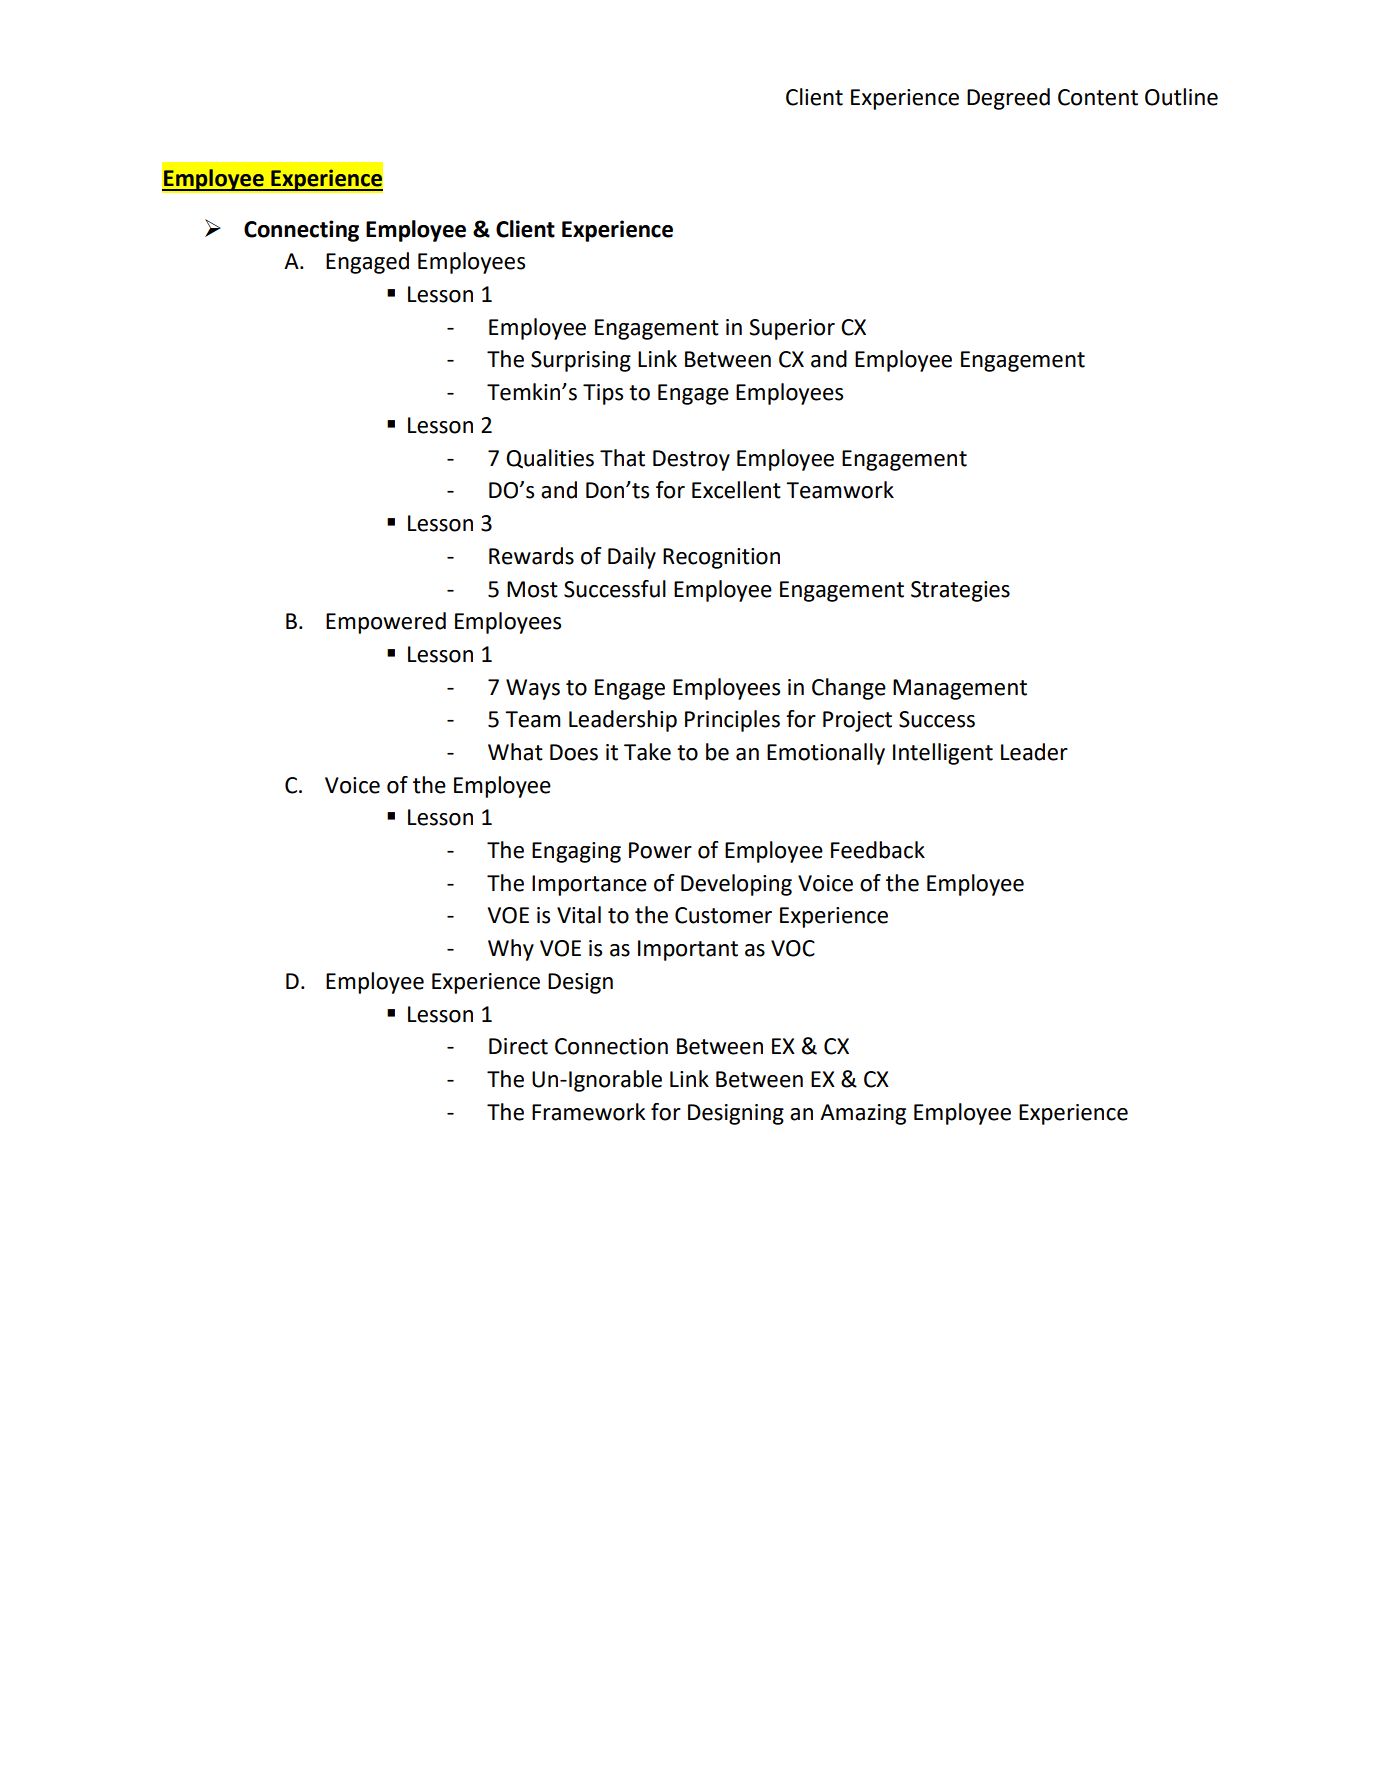  Describe the element at coordinates (1098, 97) in the screenshot. I see `Content` at that location.
